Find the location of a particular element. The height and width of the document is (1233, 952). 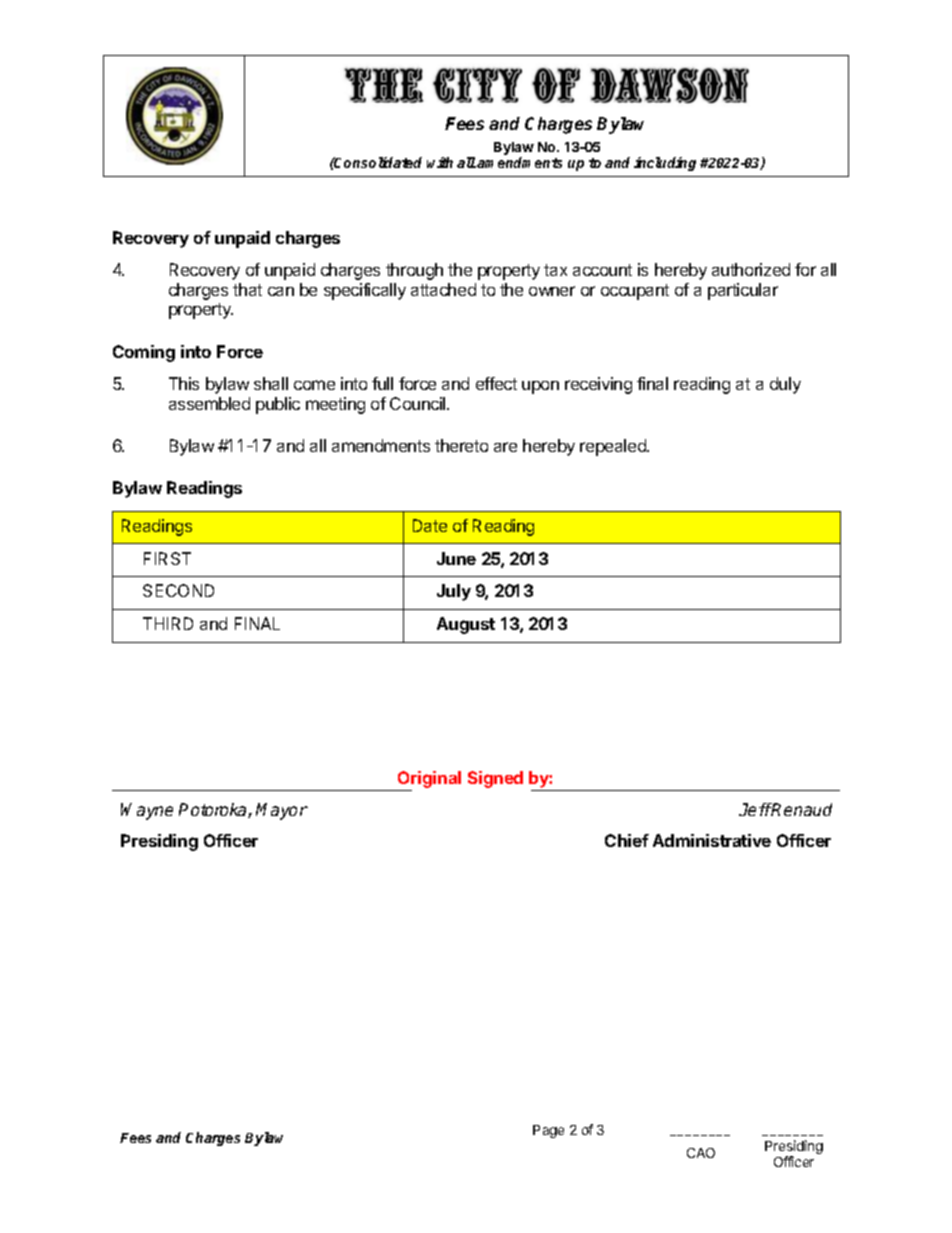

FIRST is located at coordinates (167, 558).
